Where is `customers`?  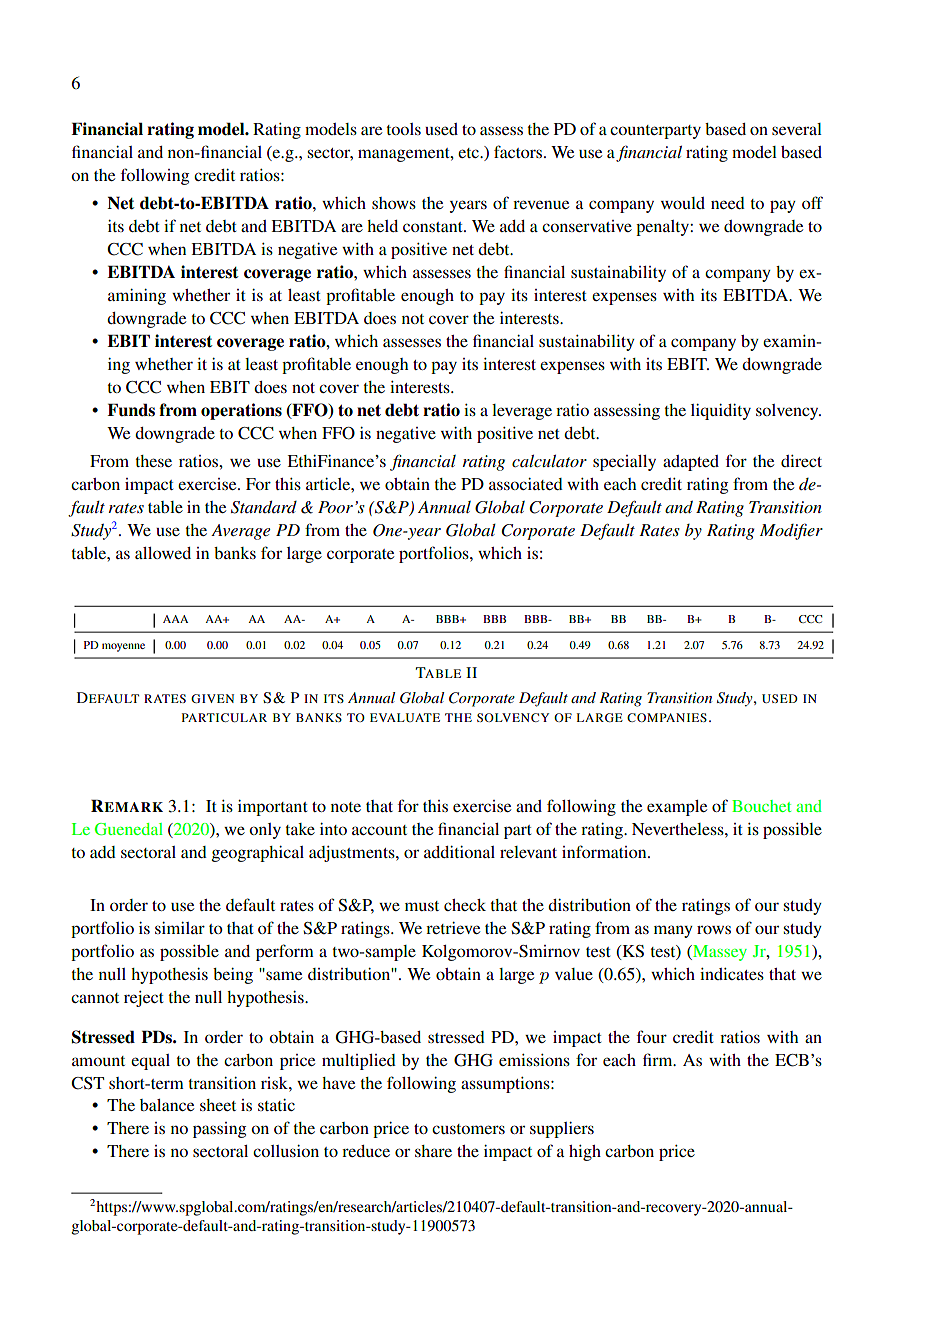 customers is located at coordinates (468, 1129).
